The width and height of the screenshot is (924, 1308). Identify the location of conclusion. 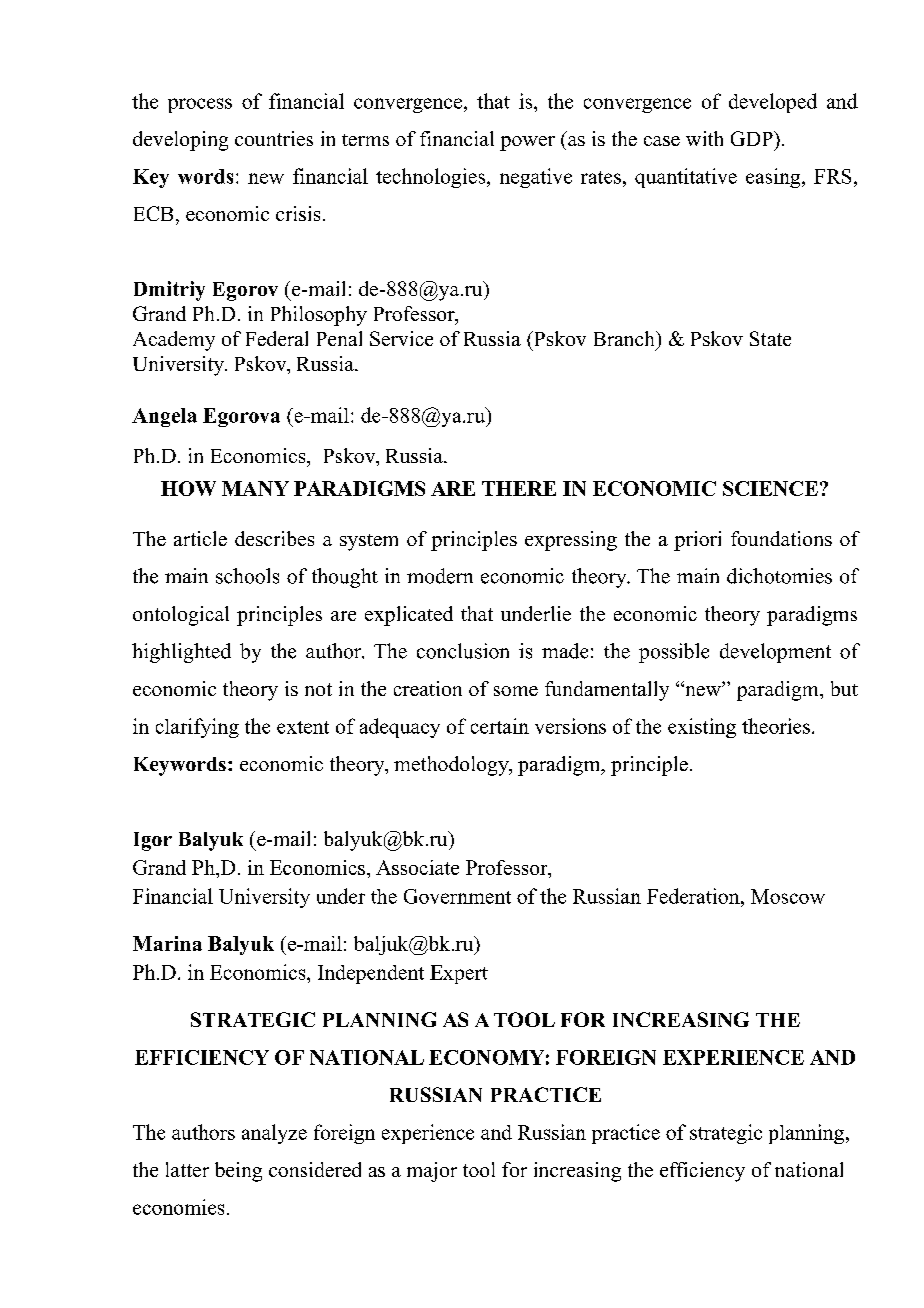
(463, 651).
